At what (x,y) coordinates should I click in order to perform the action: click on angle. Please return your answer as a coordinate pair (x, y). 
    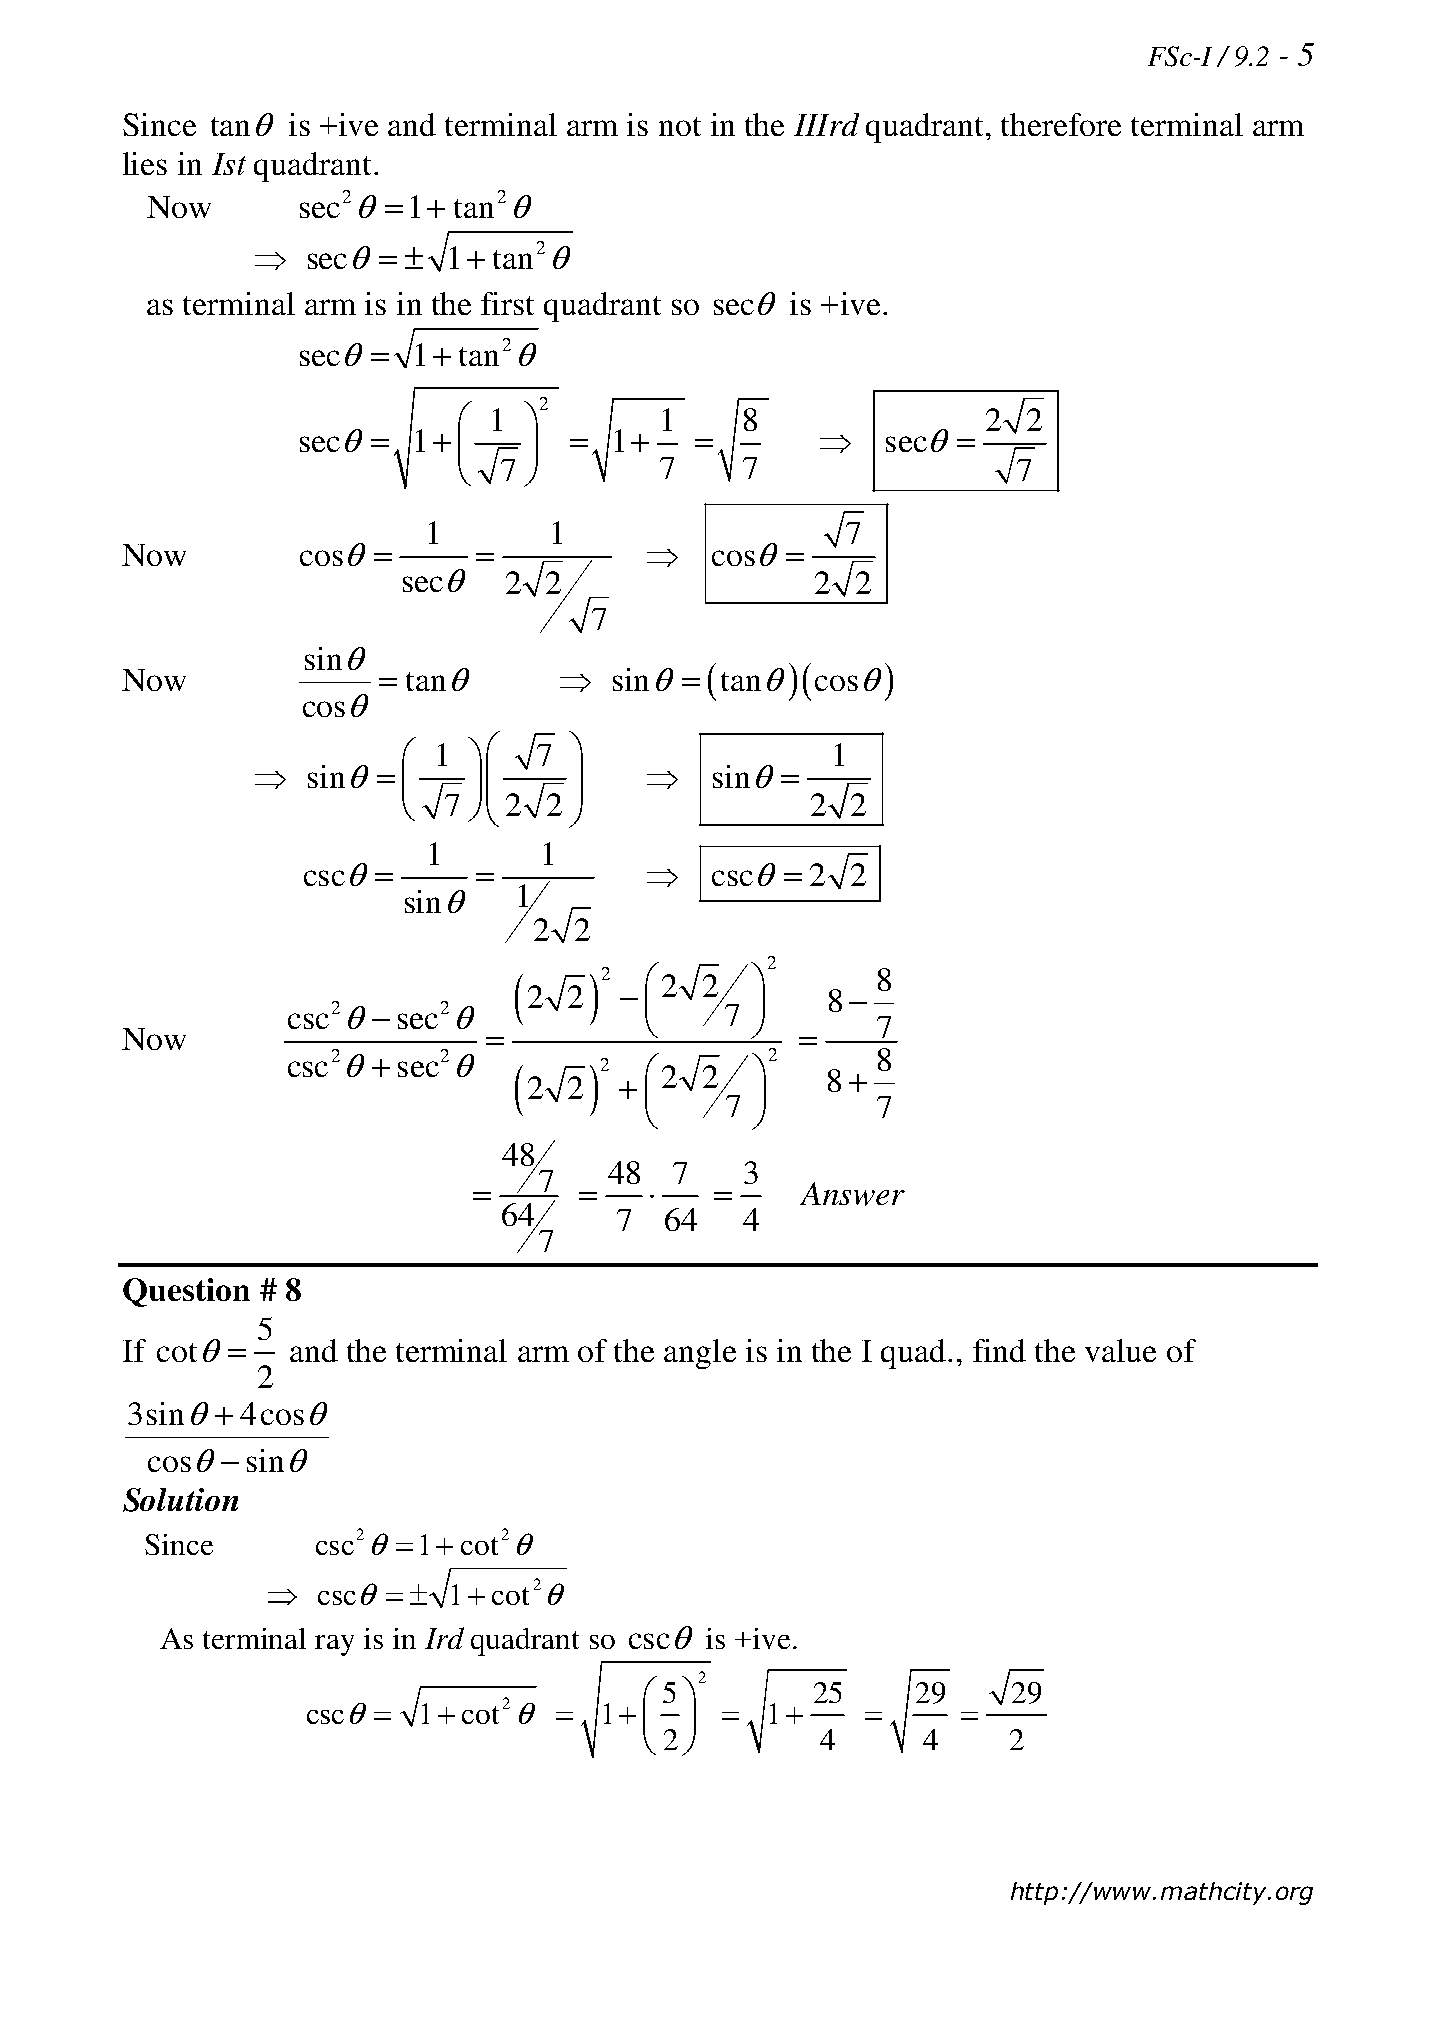
    Looking at the image, I should click on (700, 1354).
